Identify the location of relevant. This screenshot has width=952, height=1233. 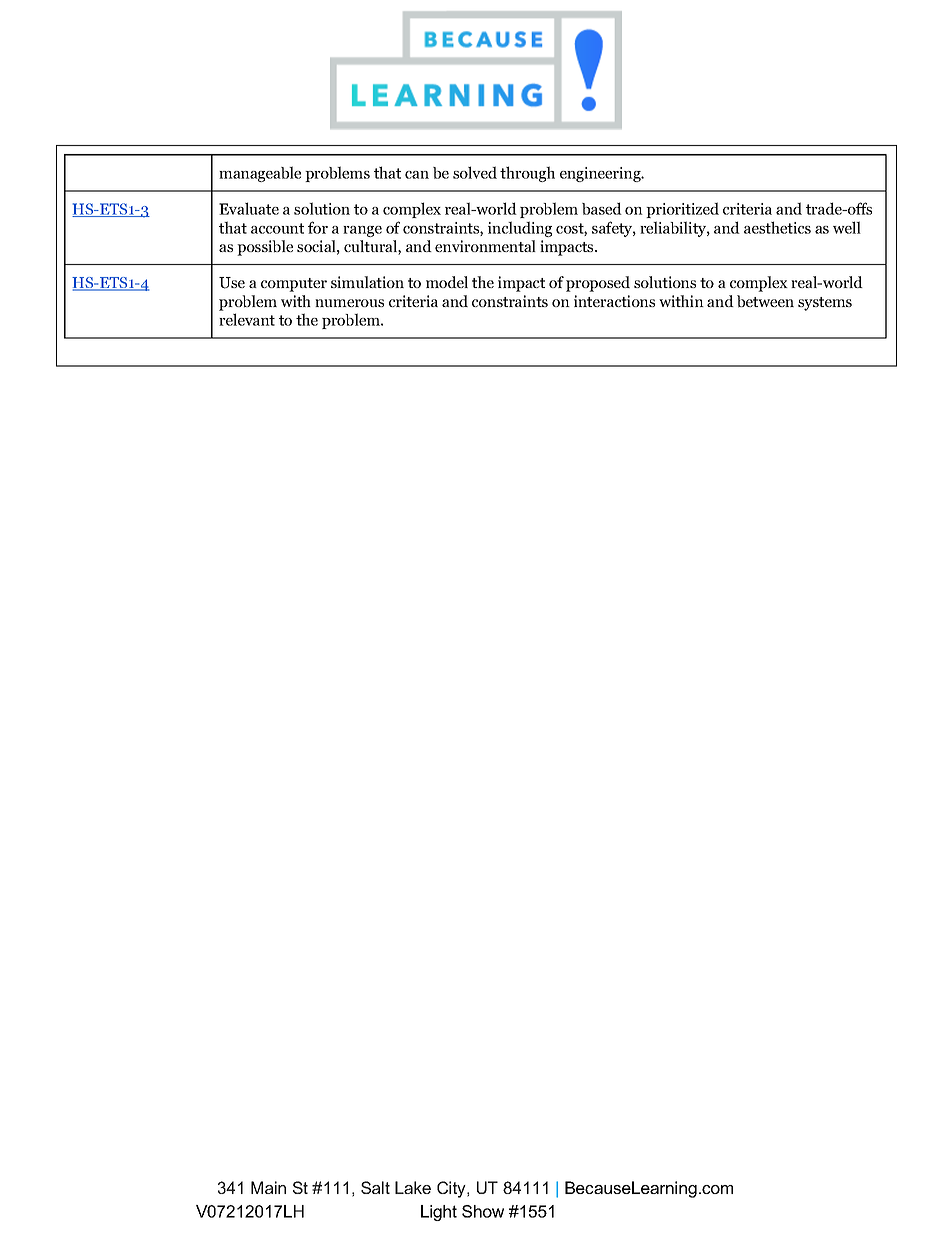
(247, 319).
